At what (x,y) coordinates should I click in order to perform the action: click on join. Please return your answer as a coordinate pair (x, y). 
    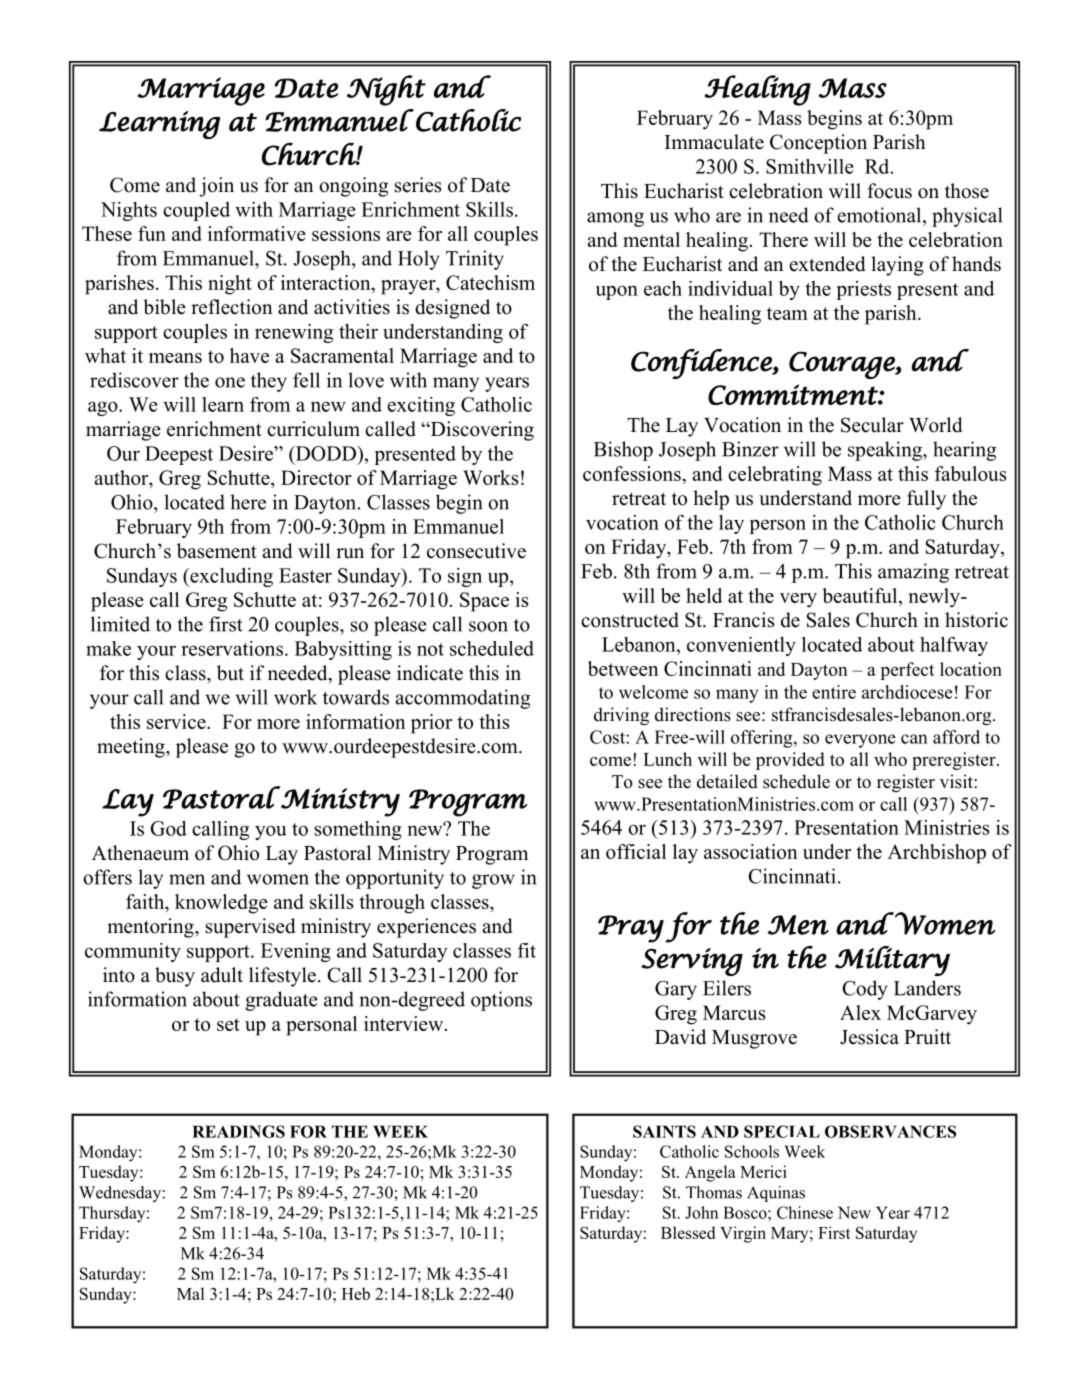
    Looking at the image, I should click on (216, 187).
